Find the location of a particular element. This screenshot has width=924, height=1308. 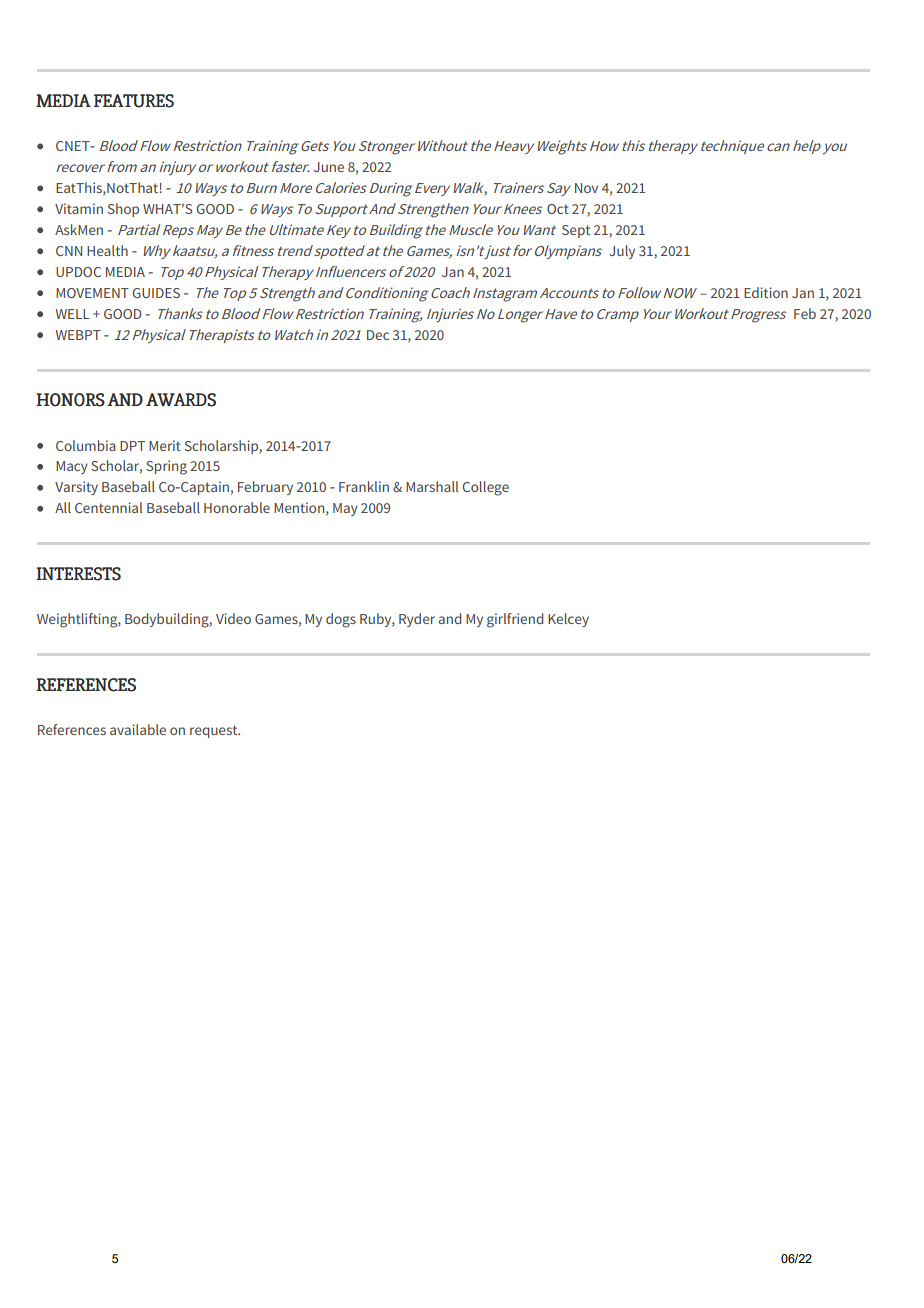

College is located at coordinates (485, 488).
